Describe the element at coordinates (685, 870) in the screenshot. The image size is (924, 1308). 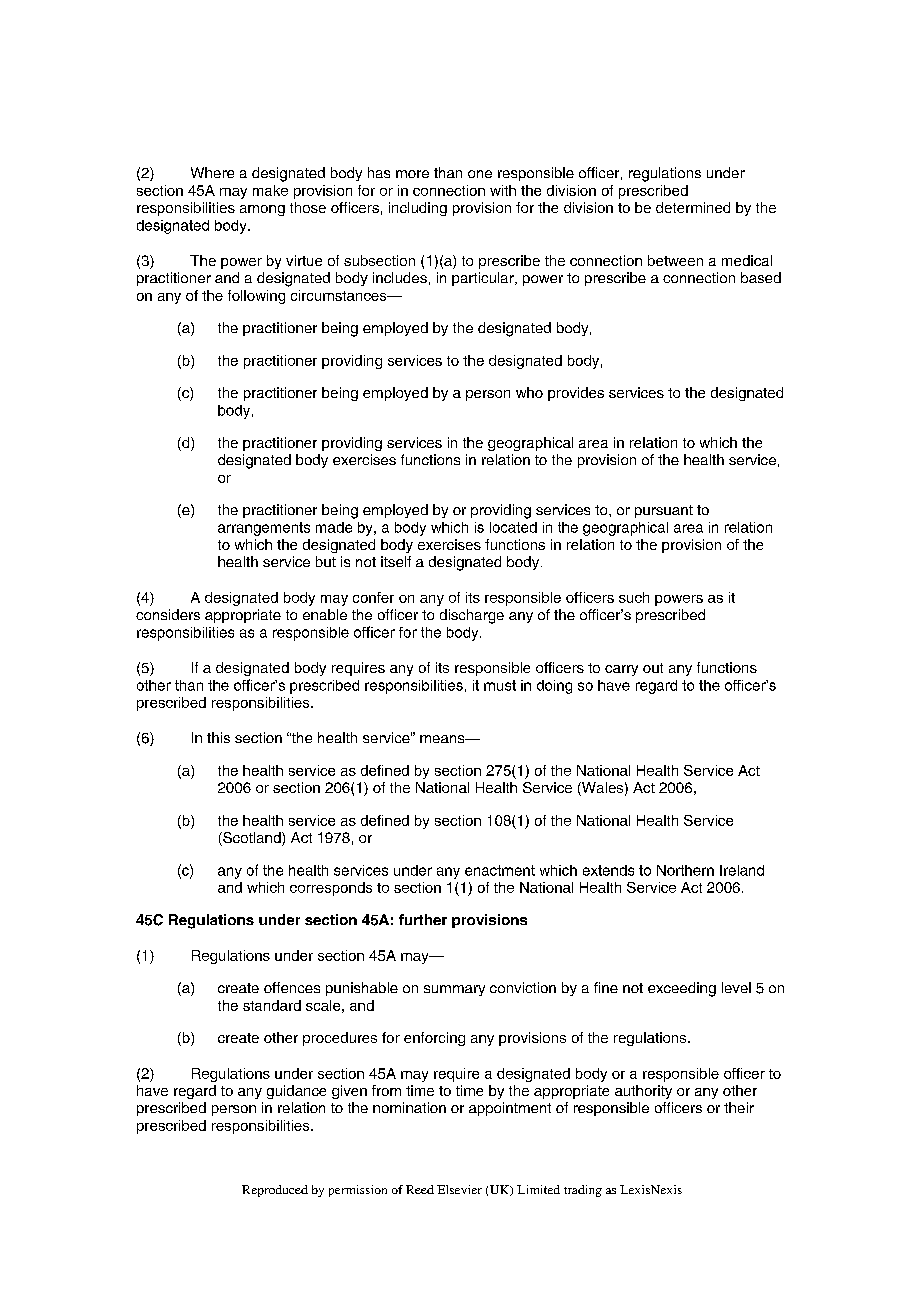
I see `Northern` at that location.
